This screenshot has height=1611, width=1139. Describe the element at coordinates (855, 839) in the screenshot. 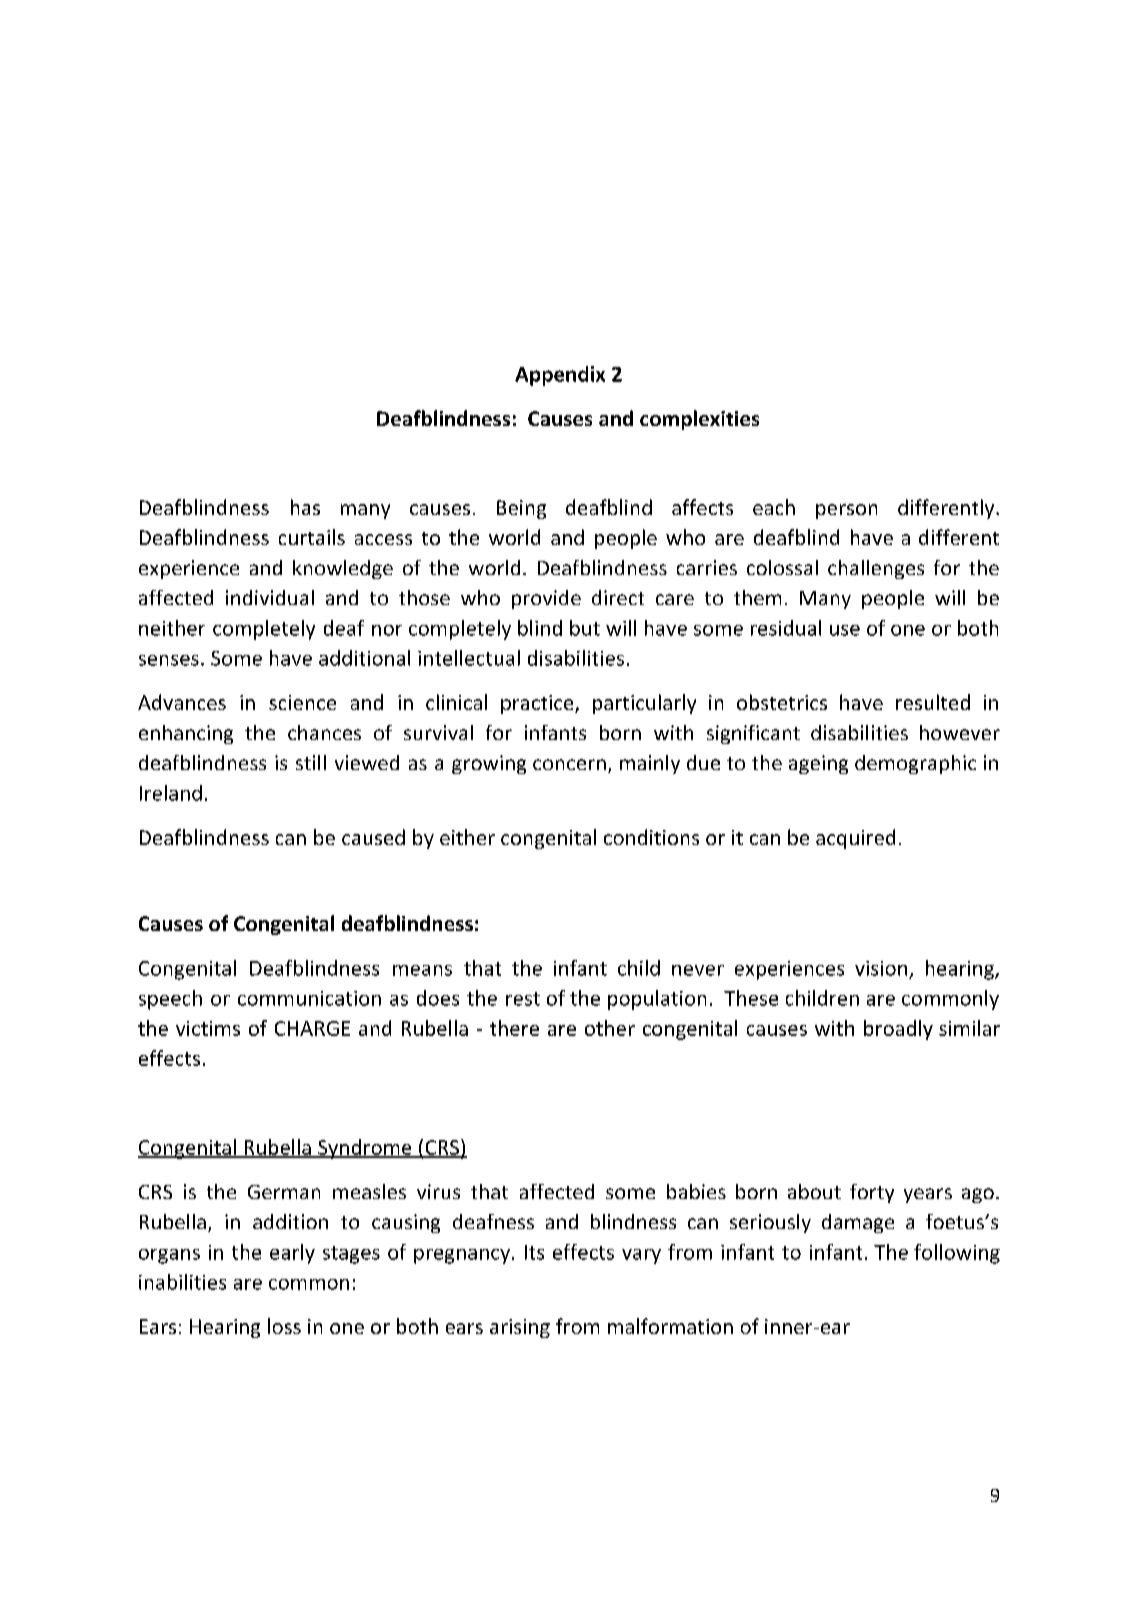

I see `acquired` at that location.
